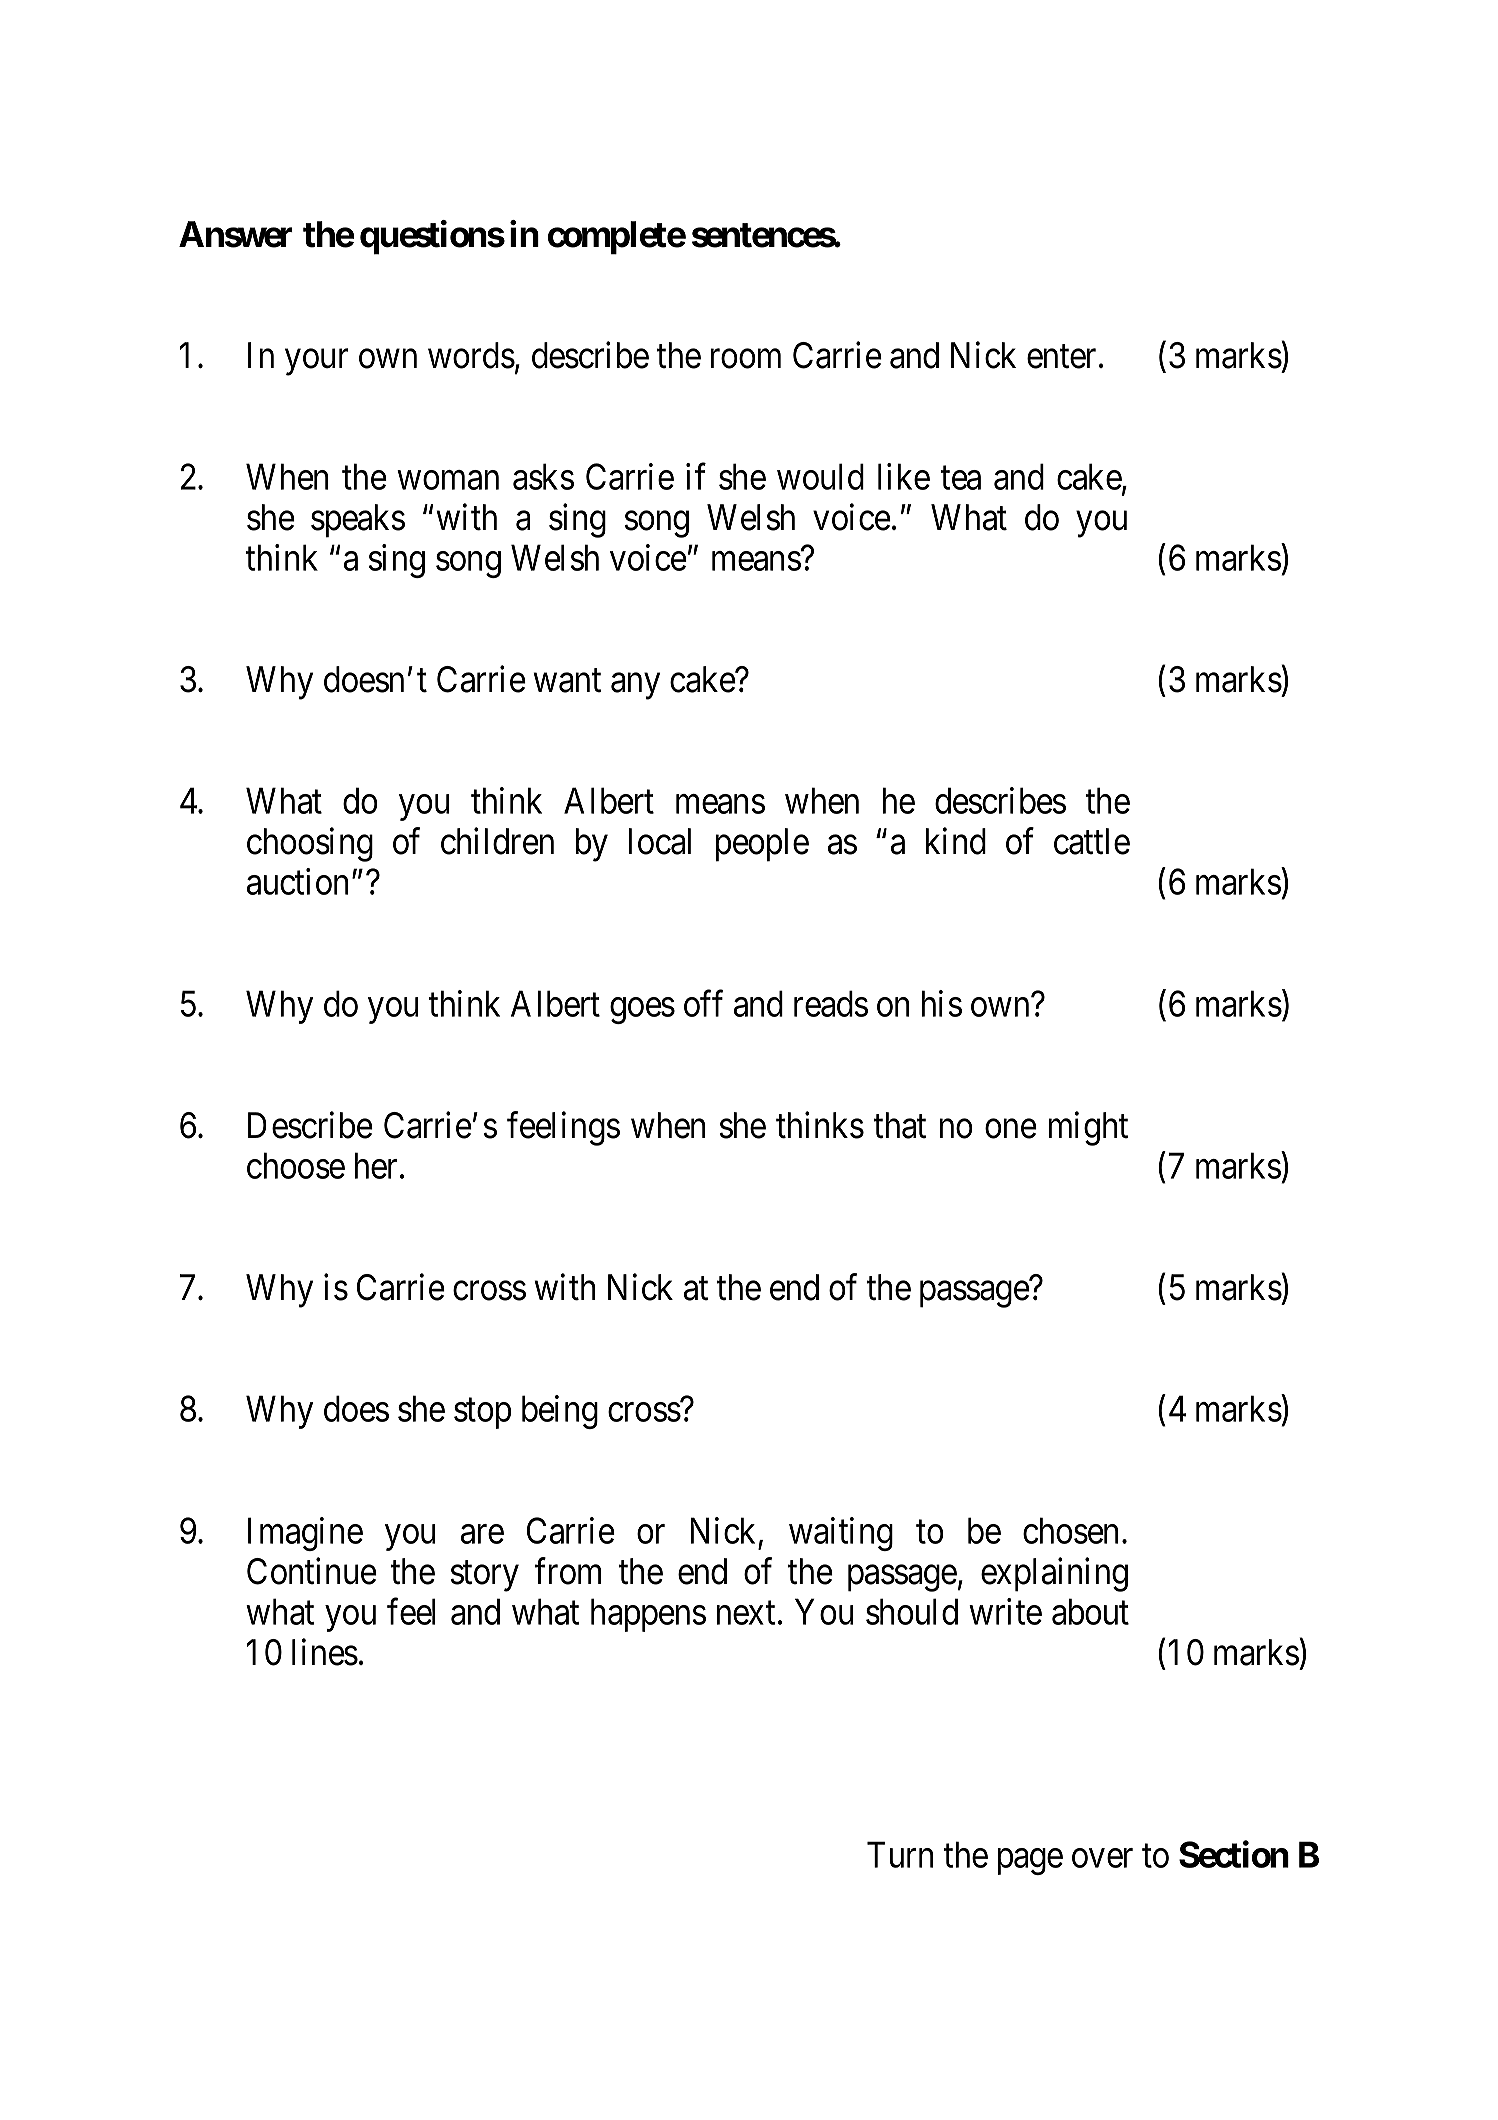 This screenshot has width=1498, height=2120. What do you see at coordinates (297, 881) in the screenshot?
I see `auction` at bounding box center [297, 881].
